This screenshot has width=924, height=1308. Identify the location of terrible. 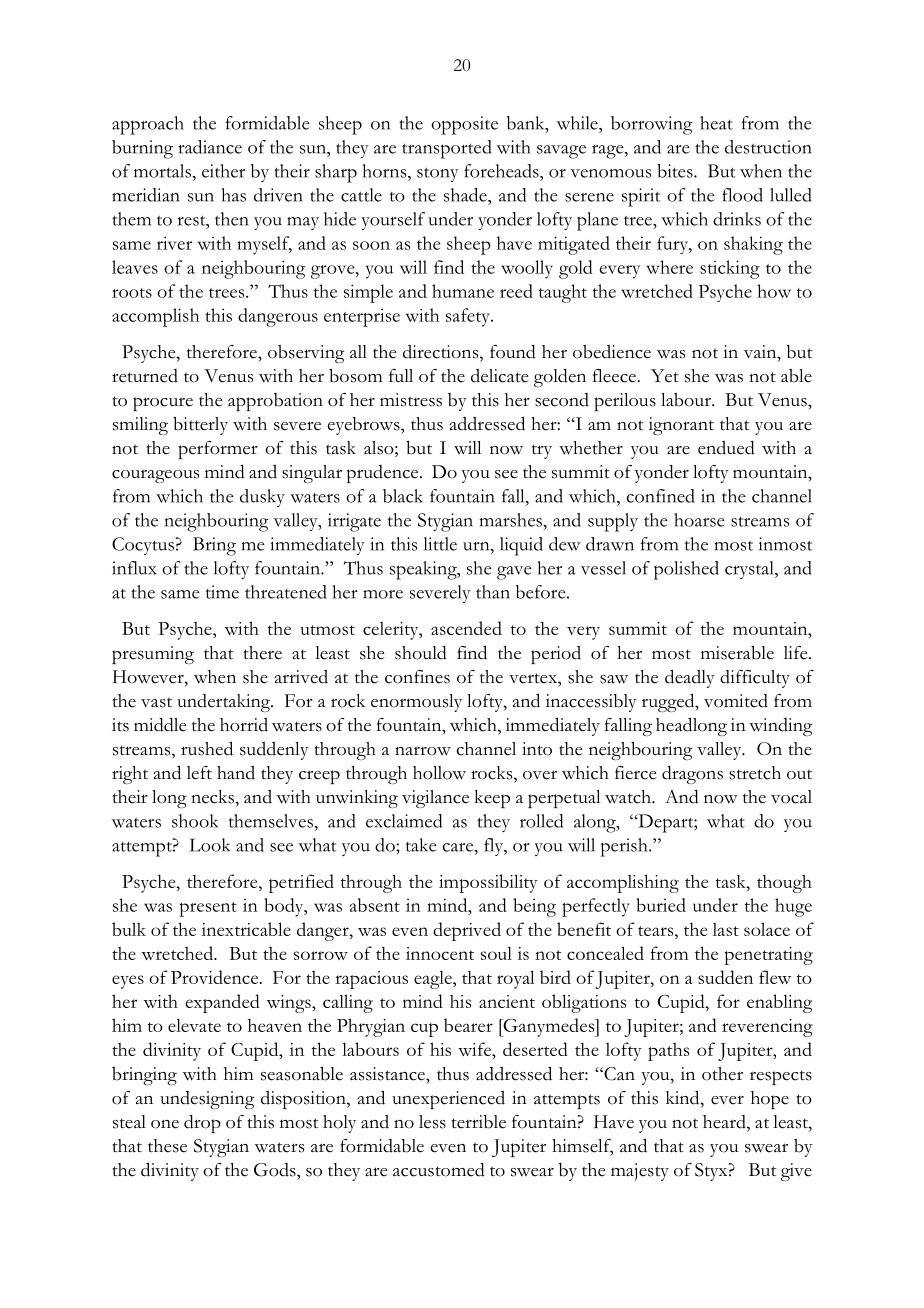
(479, 1122).
